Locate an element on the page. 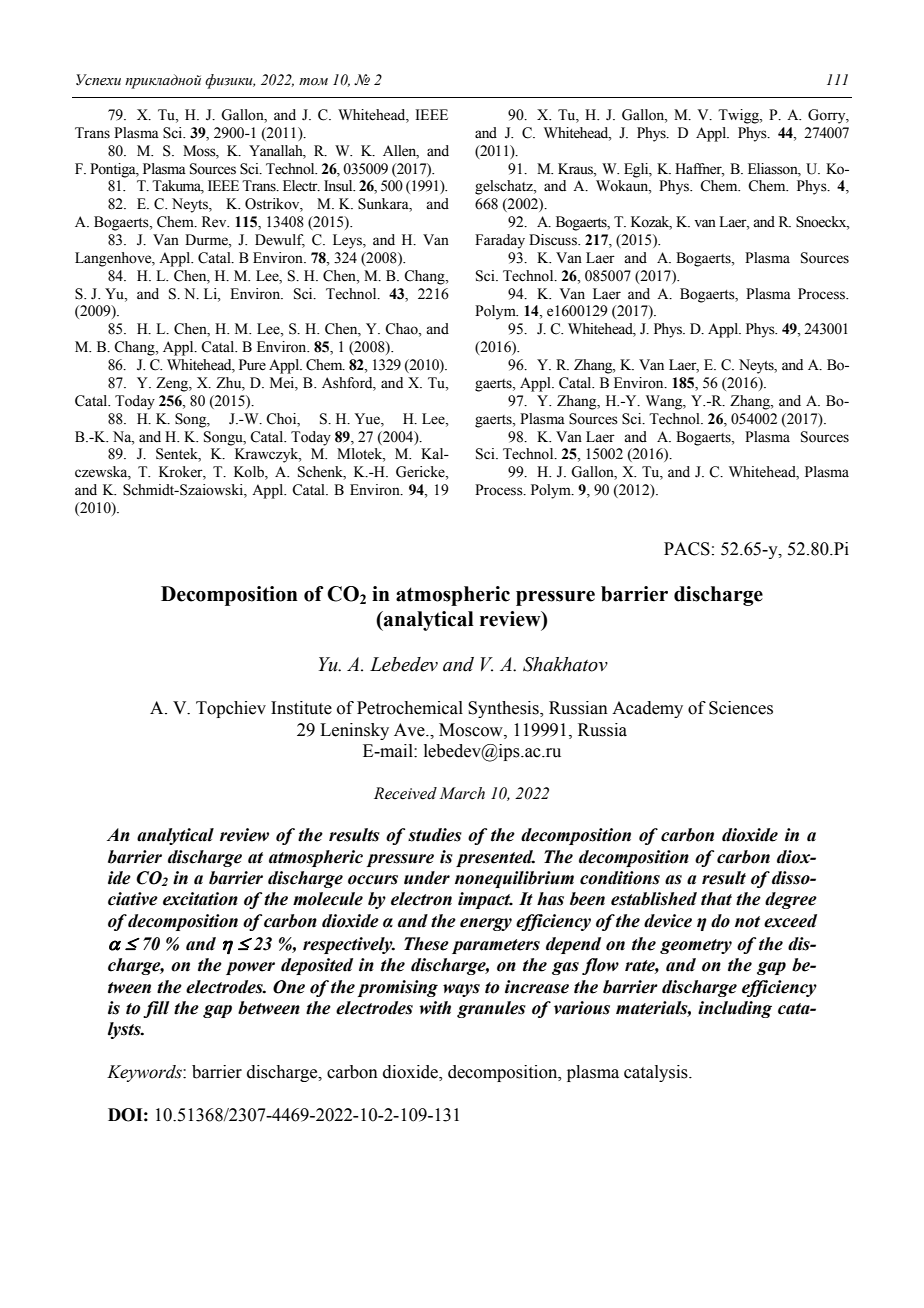  ways is located at coordinates (461, 990).
